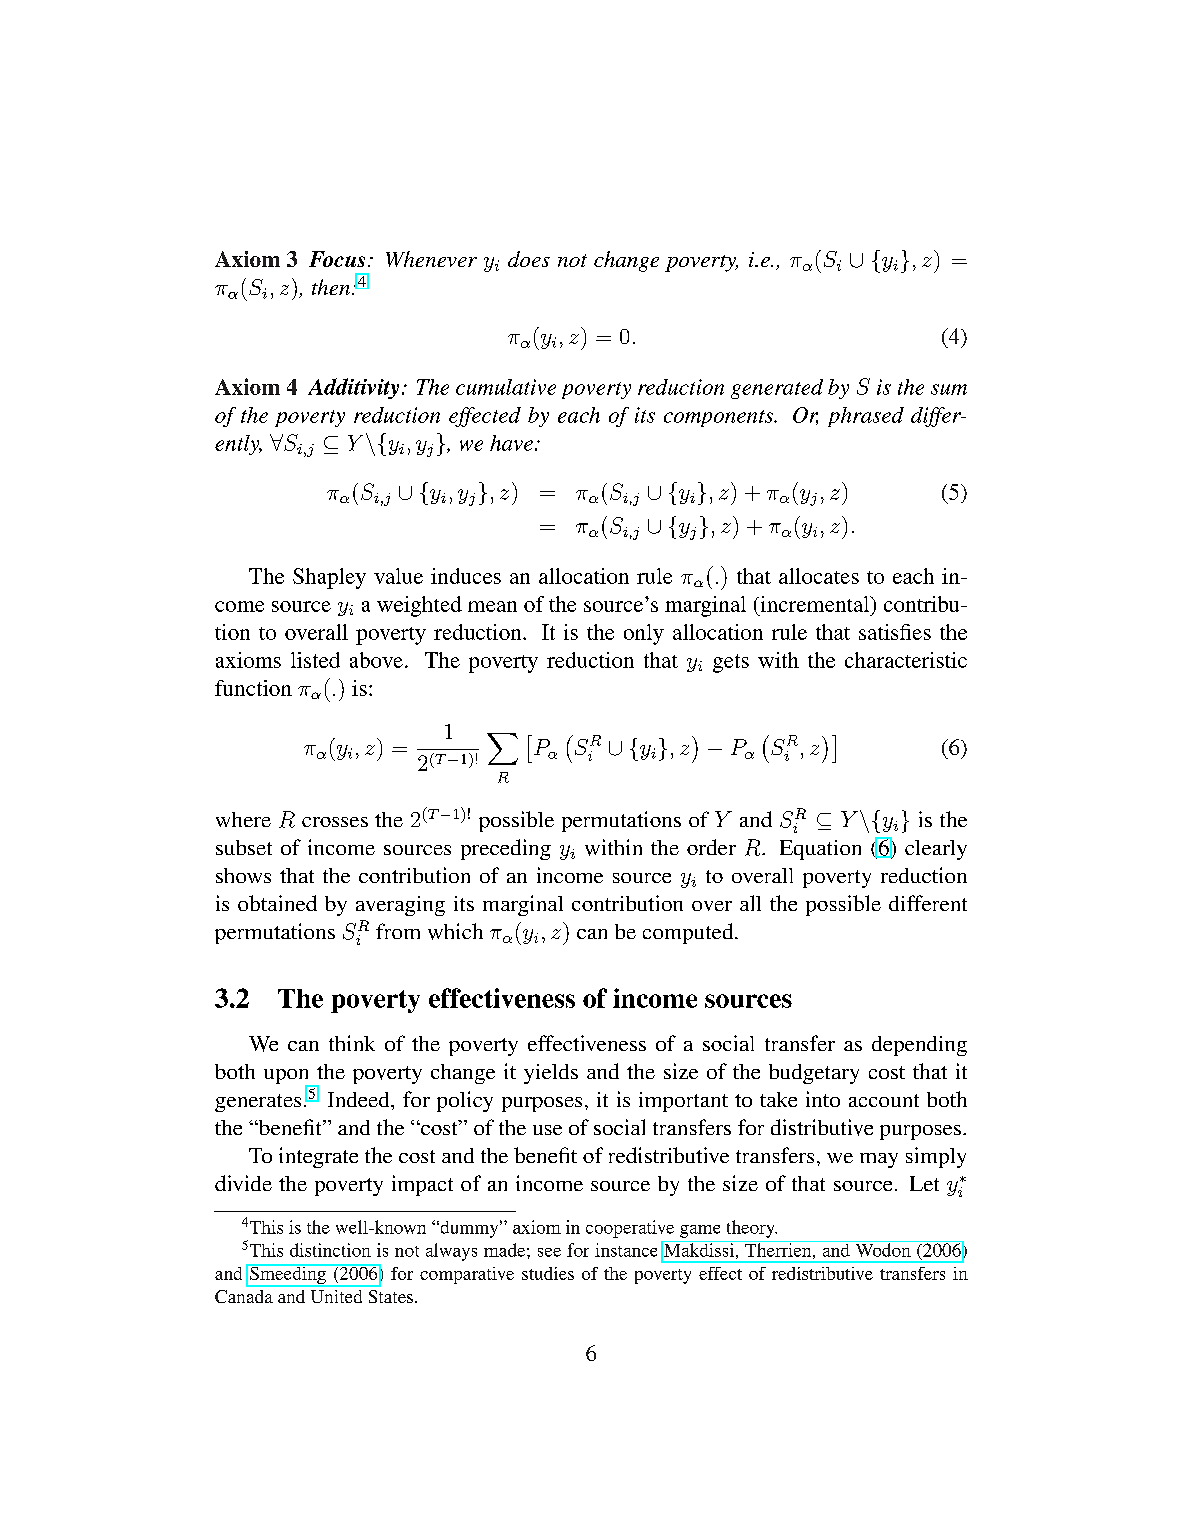 The width and height of the screenshot is (1186, 1535). I want to click on Focus, so click(337, 259).
